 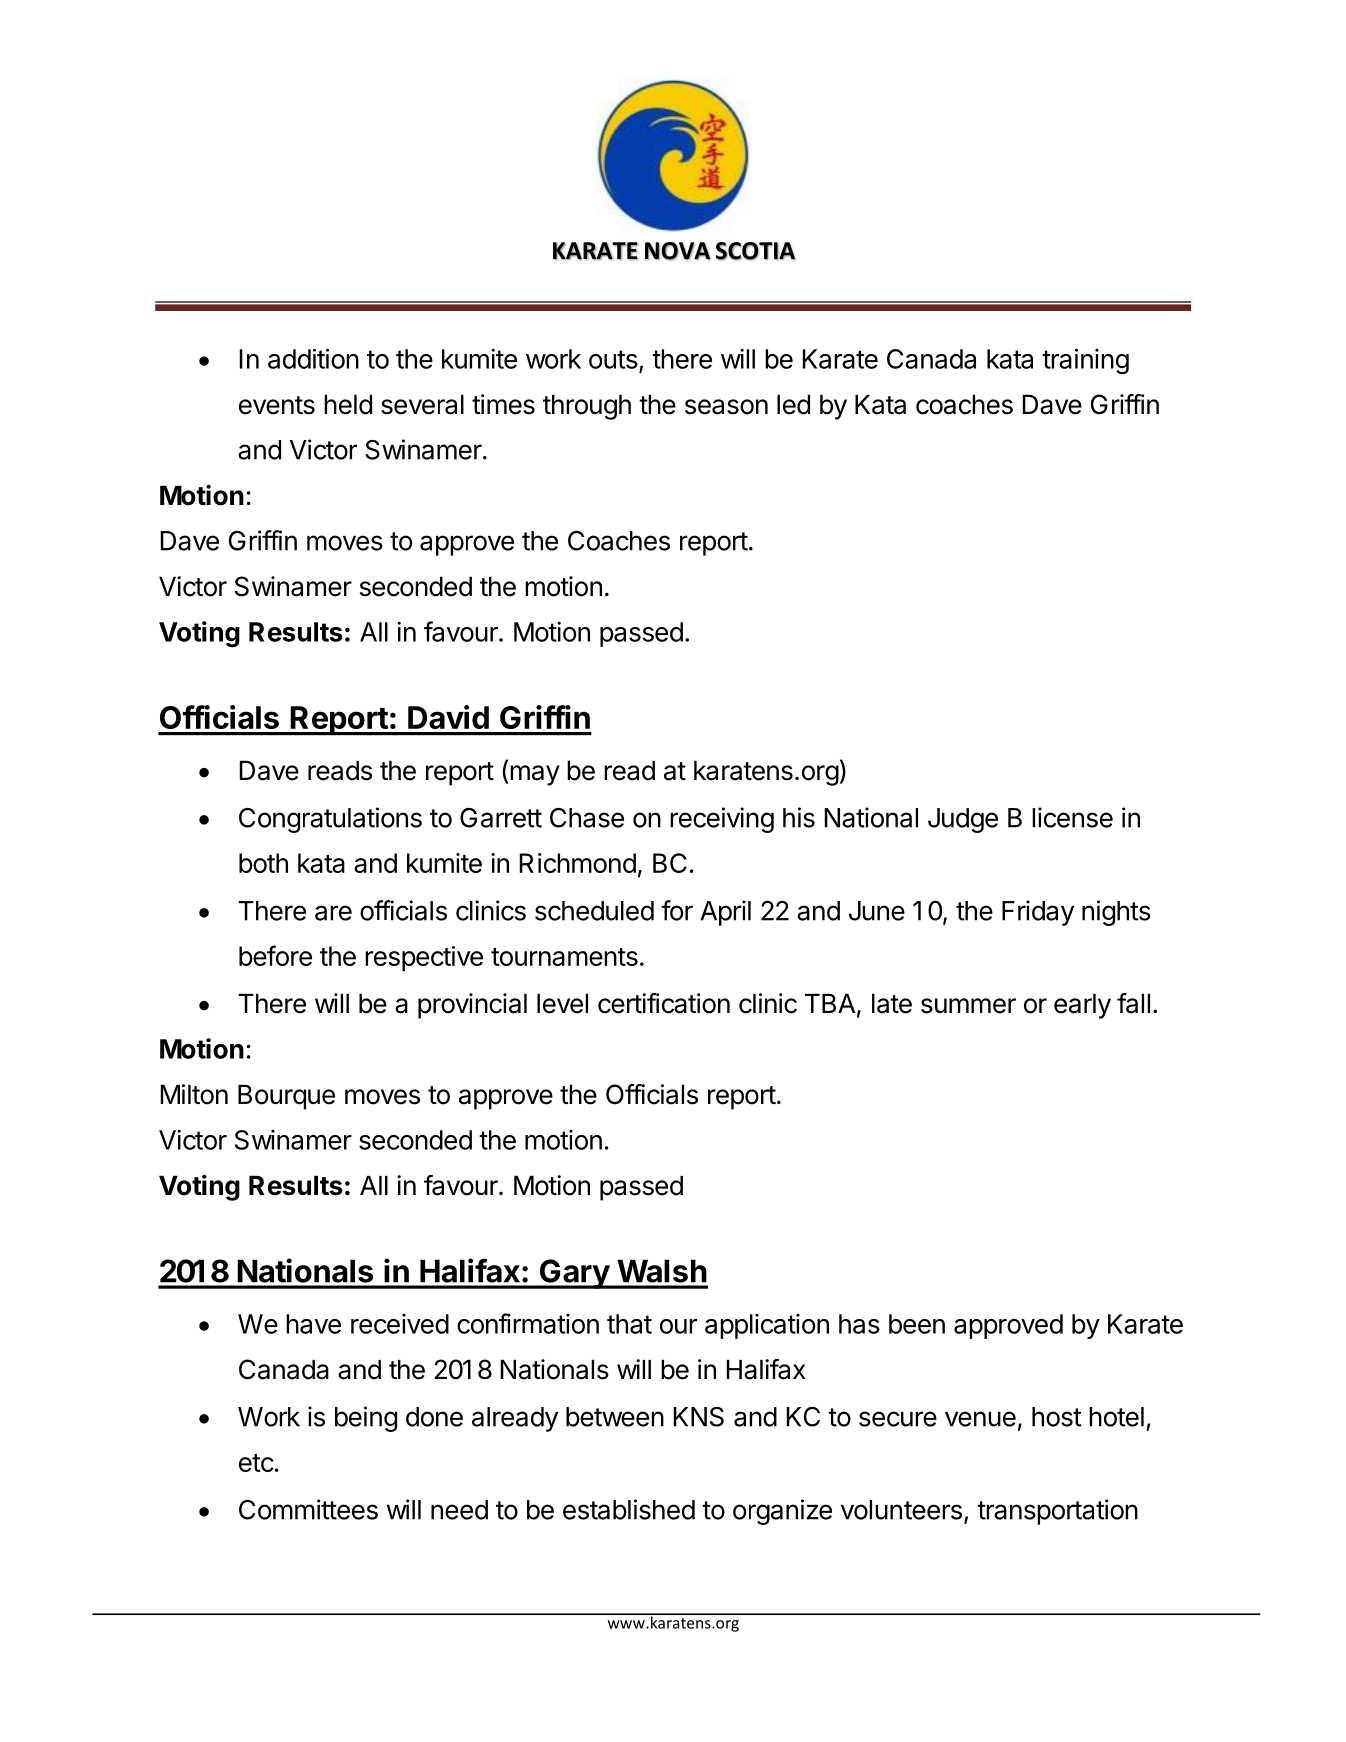 I want to click on transportation, so click(x=1057, y=1512).
